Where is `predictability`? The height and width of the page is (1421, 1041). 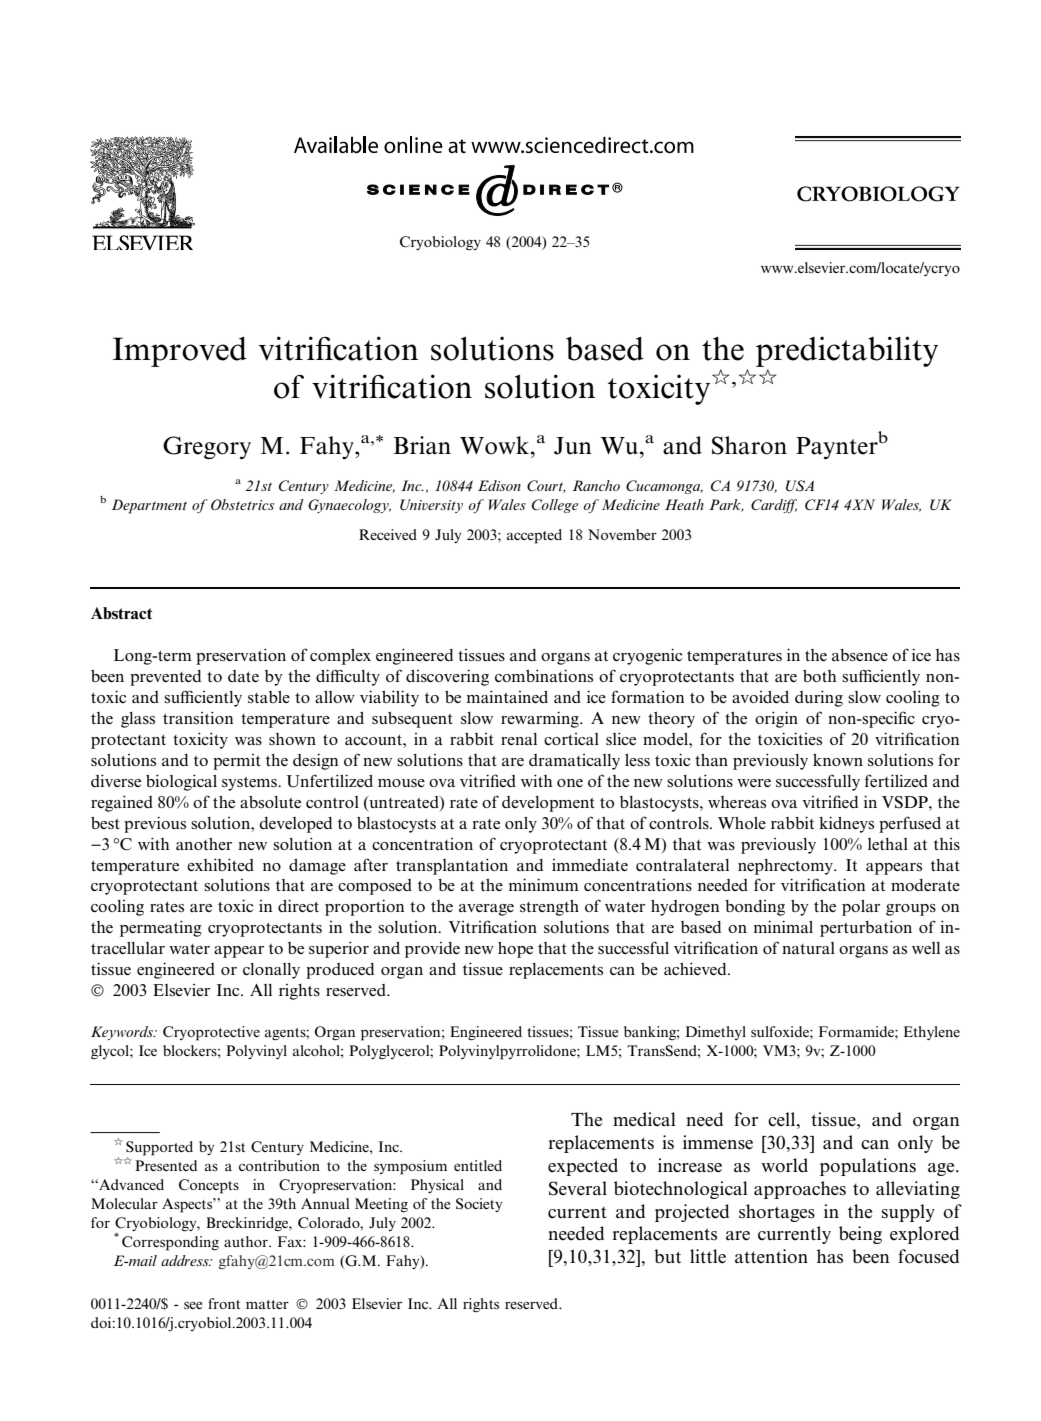 predictability is located at coordinates (847, 351).
